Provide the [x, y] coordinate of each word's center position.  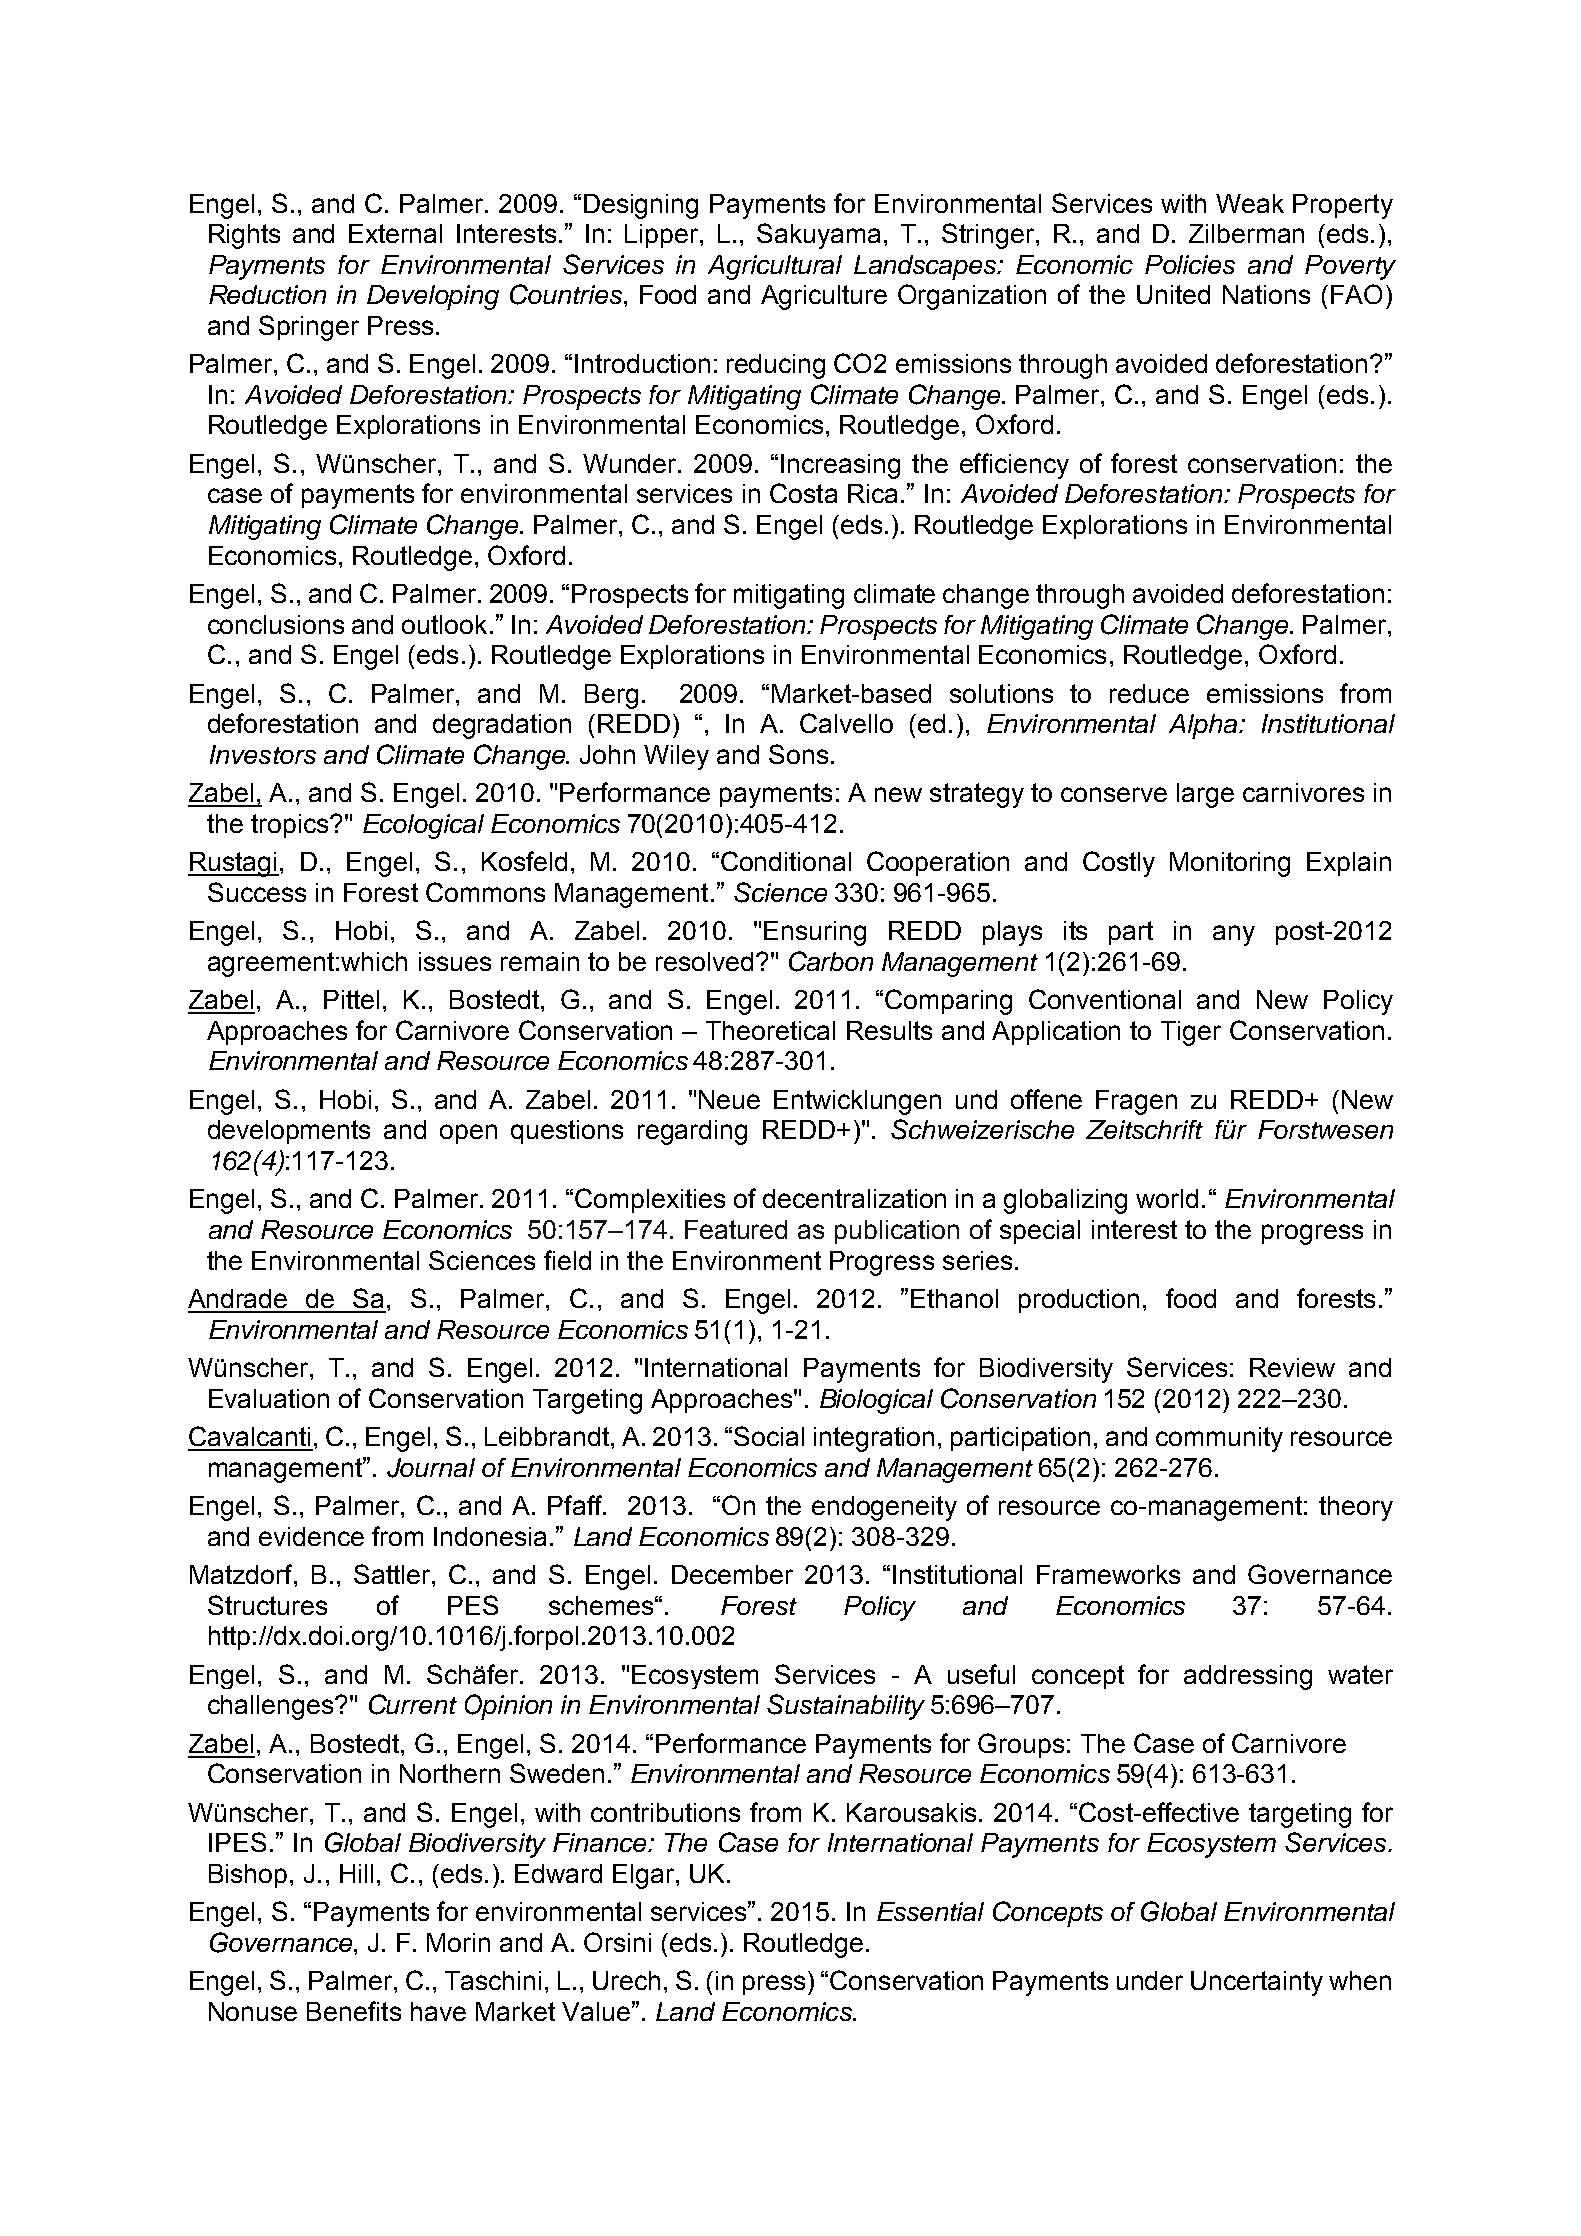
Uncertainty [1257, 1983]
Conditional [786, 861]
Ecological [423, 826]
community [1219, 1439]
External [395, 233]
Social [769, 1436]
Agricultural [775, 267]
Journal [431, 1468]
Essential [930, 1911]
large [1205, 795]
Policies [1190, 264]
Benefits [354, 2011]
